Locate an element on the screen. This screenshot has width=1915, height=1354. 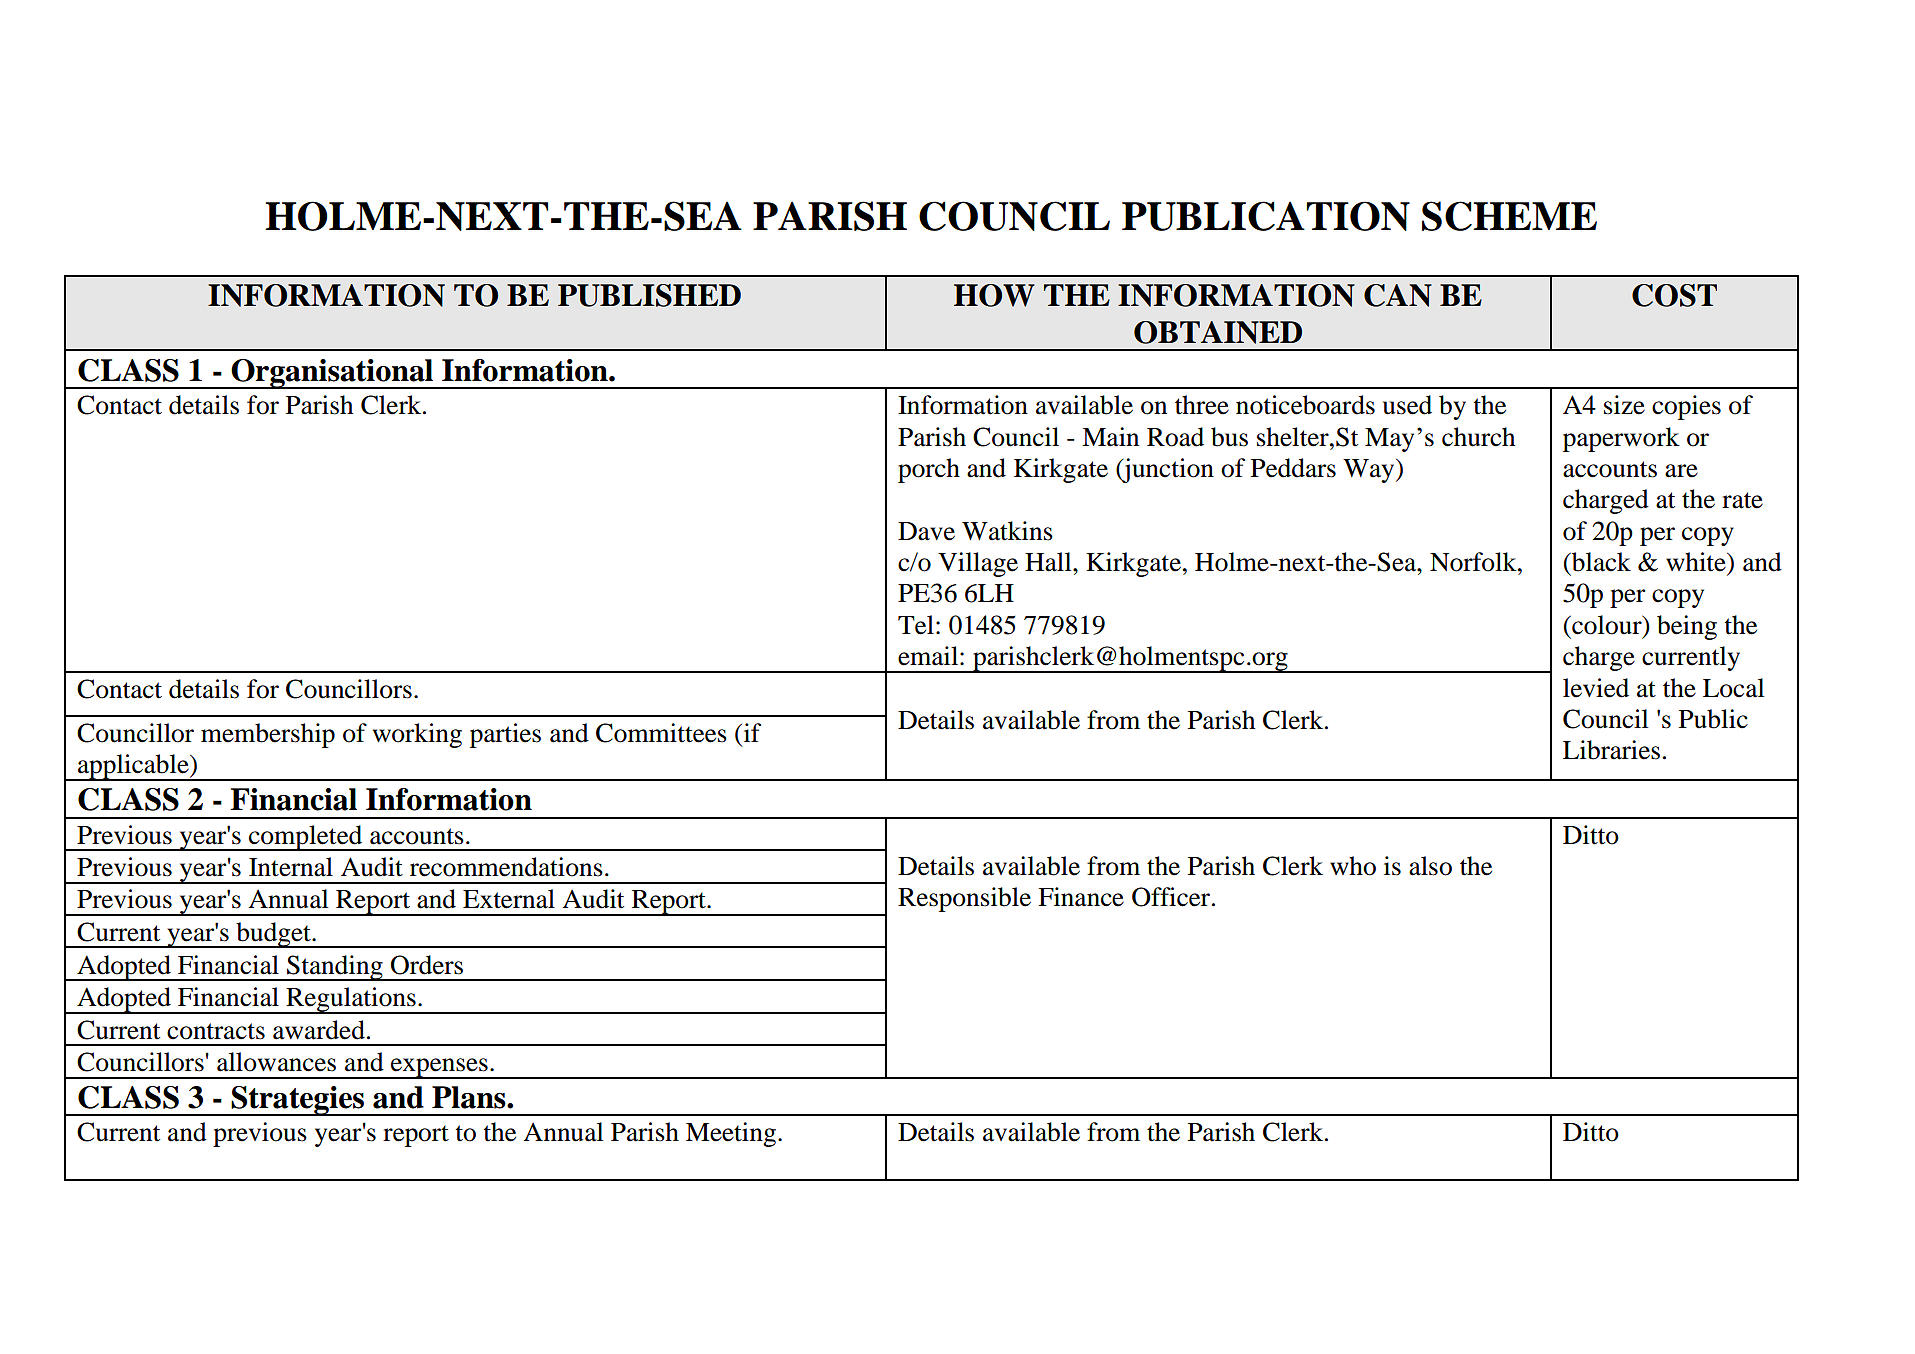
SCHEME is located at coordinates (1509, 216).
